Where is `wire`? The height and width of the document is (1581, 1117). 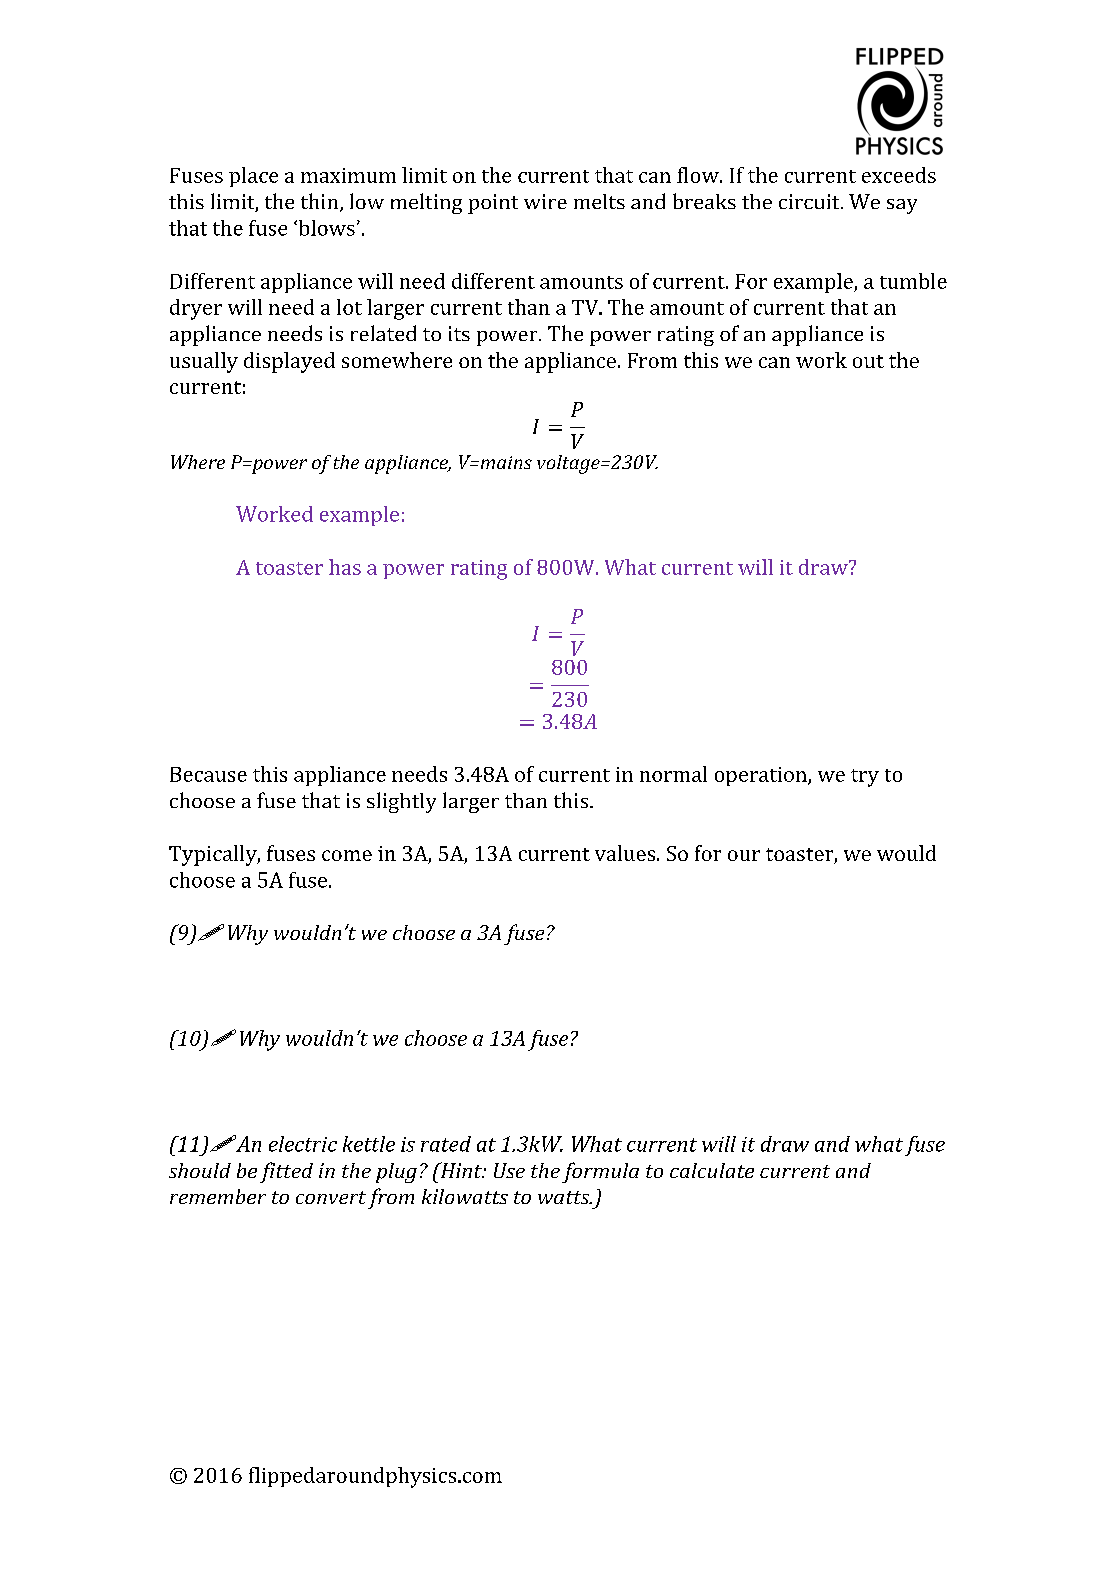 wire is located at coordinates (545, 201).
